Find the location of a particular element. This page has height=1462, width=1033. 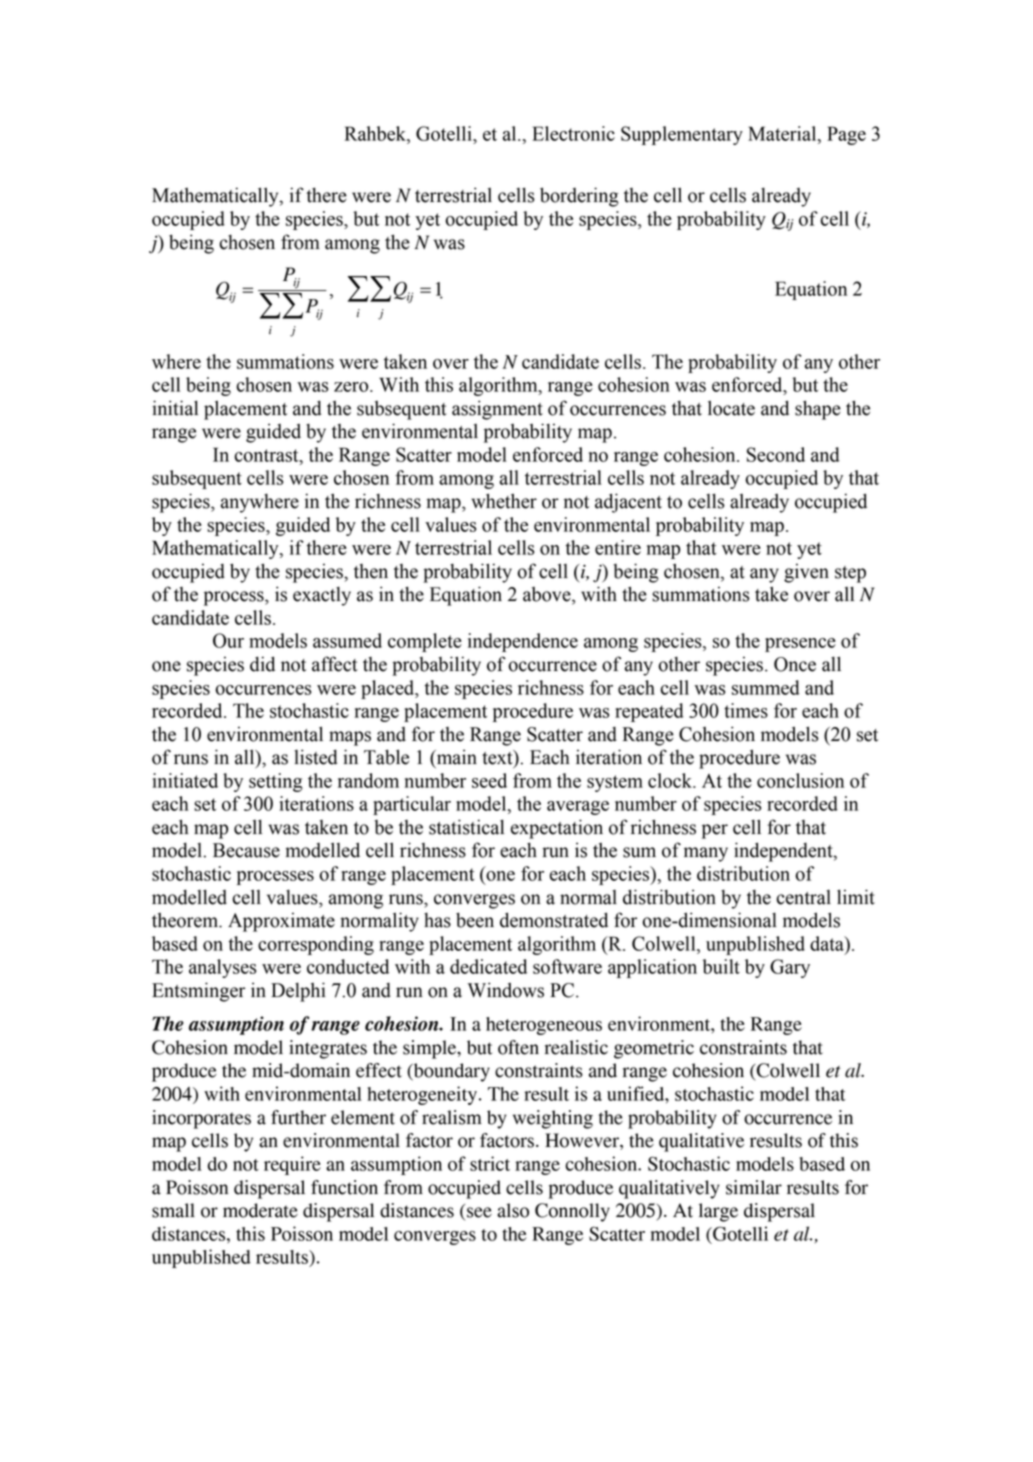

Electronic is located at coordinates (573, 133).
